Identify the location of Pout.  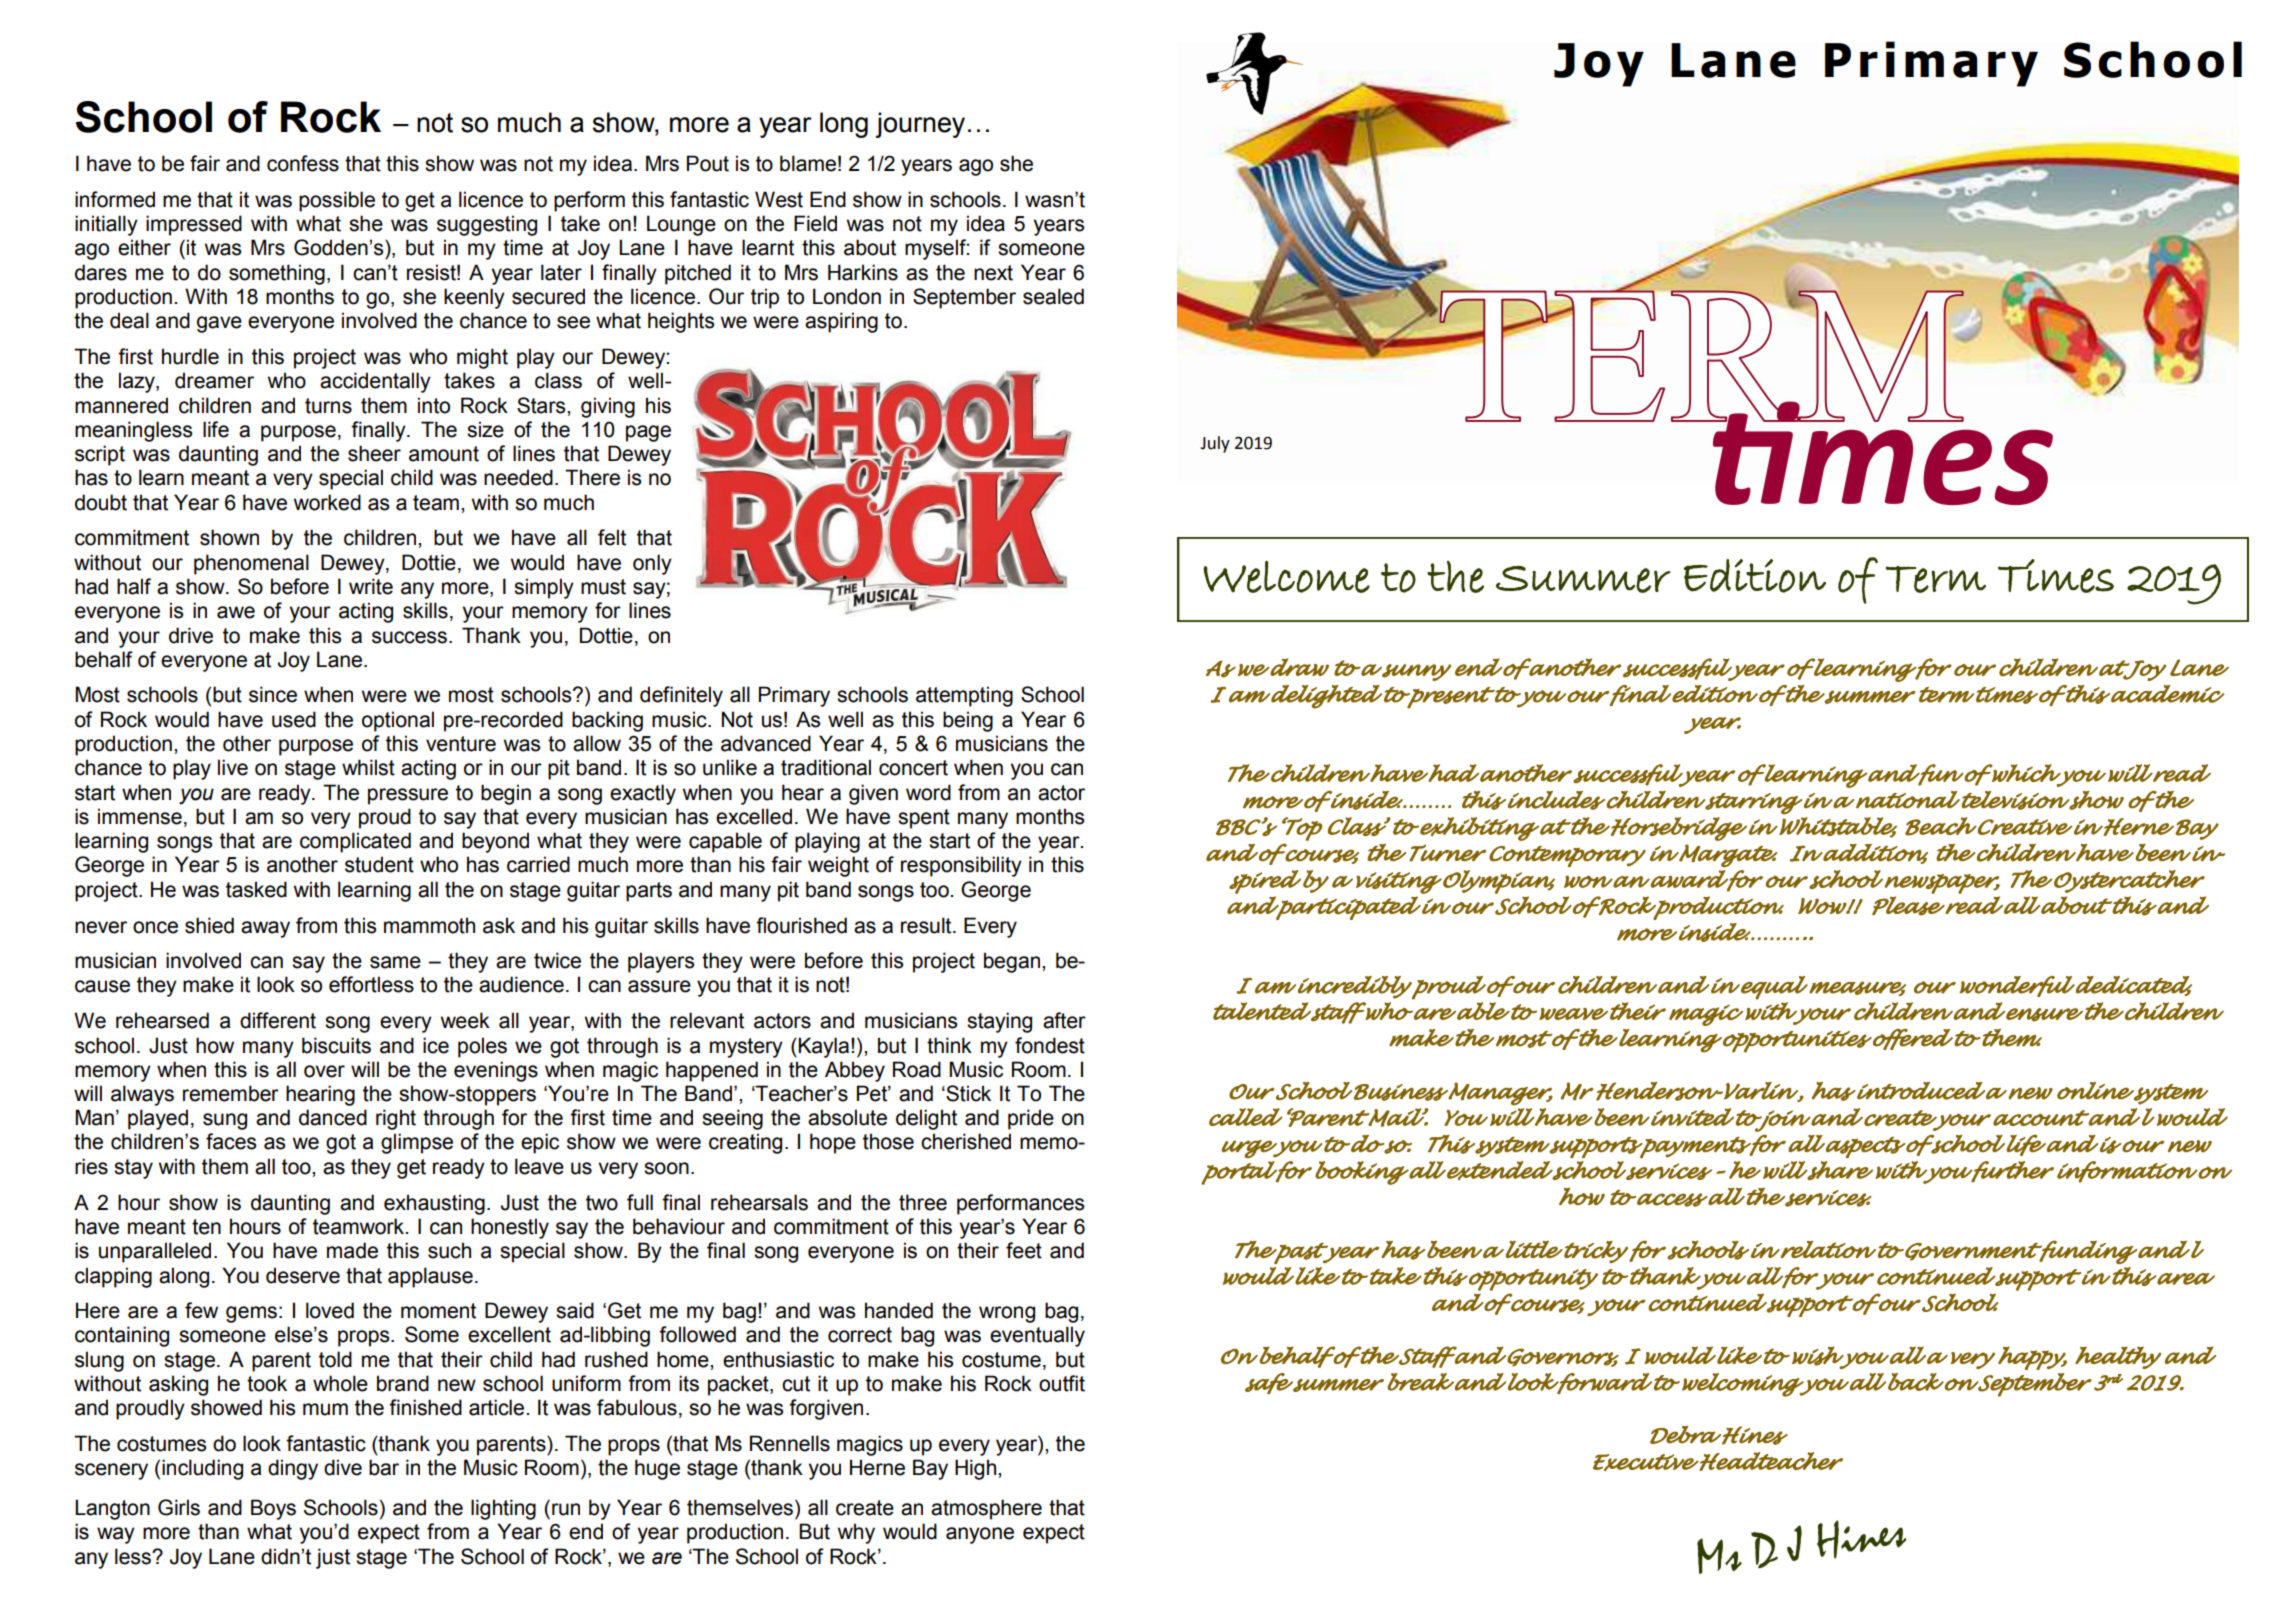
(708, 163).
